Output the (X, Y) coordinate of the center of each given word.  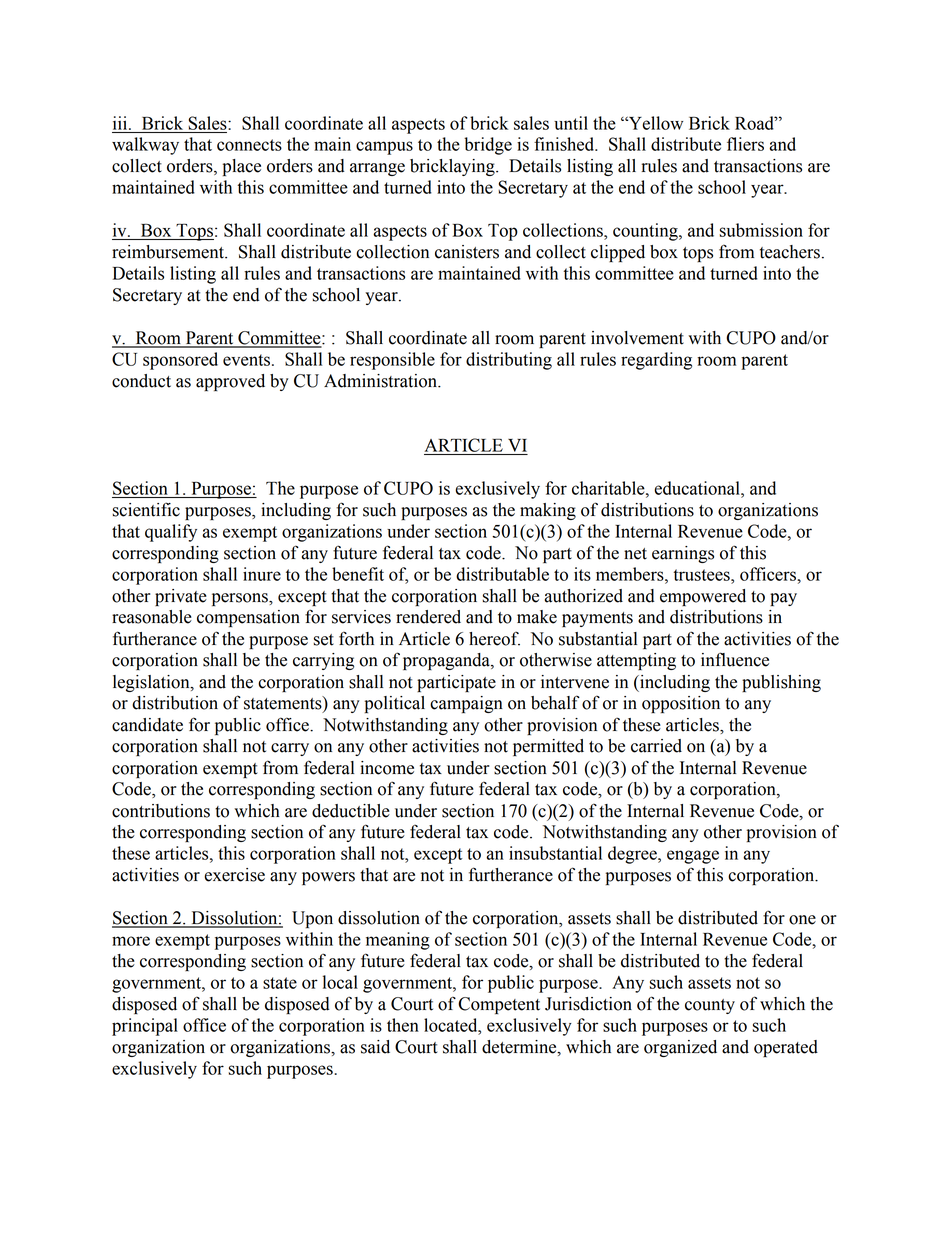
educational (698, 488)
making (548, 511)
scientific (146, 509)
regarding (656, 361)
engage (693, 857)
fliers (745, 144)
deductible (351, 811)
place (242, 167)
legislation (152, 683)
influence (735, 659)
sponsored (180, 361)
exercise (234, 875)
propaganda (447, 661)
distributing (509, 361)
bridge (488, 146)
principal (145, 1027)
